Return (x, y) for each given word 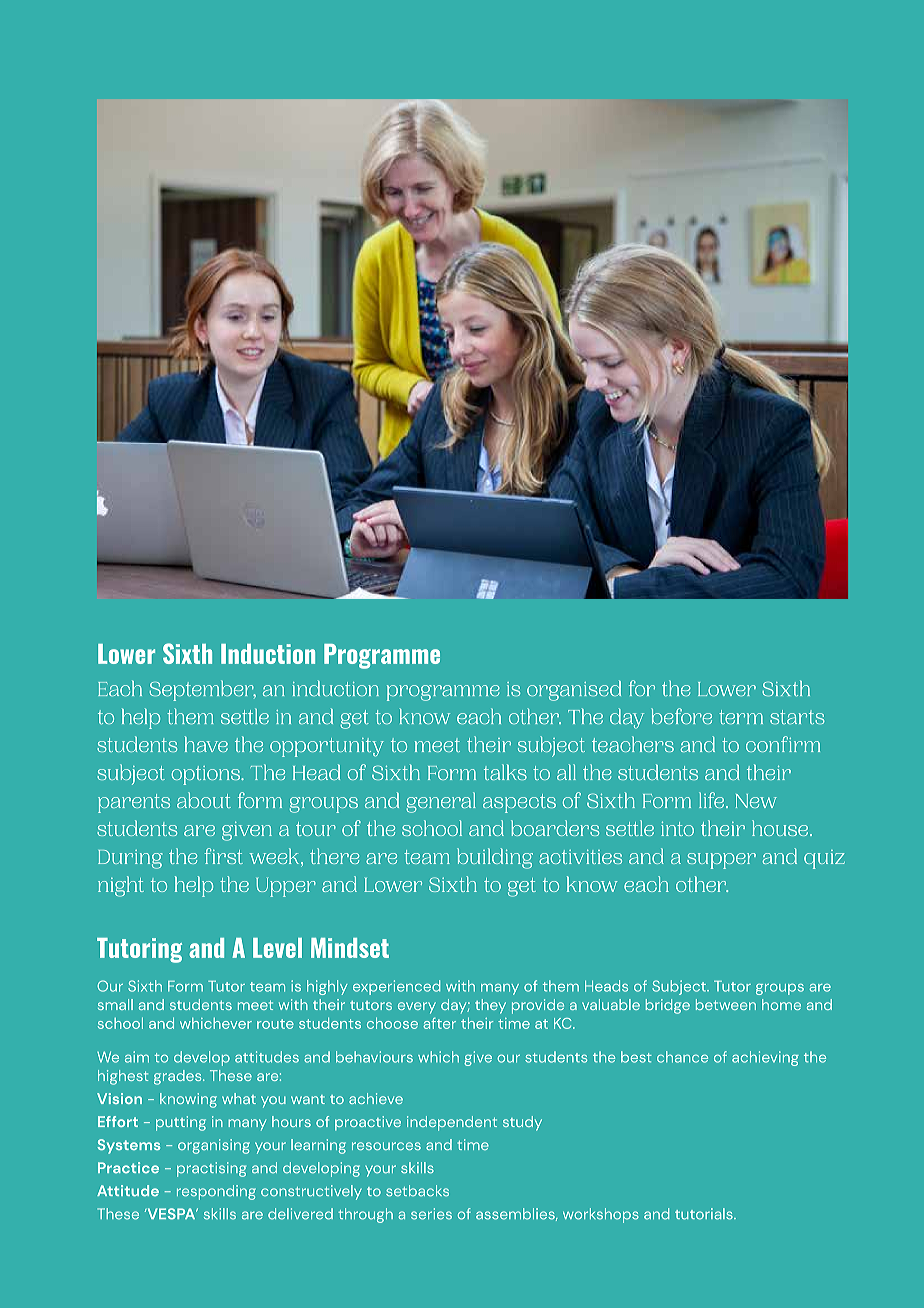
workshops (601, 1215)
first (223, 856)
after (439, 1023)
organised (574, 690)
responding (216, 1192)
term (741, 717)
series (431, 1214)
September (202, 690)
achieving (765, 1058)
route (275, 1024)
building (495, 858)
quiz (824, 859)
